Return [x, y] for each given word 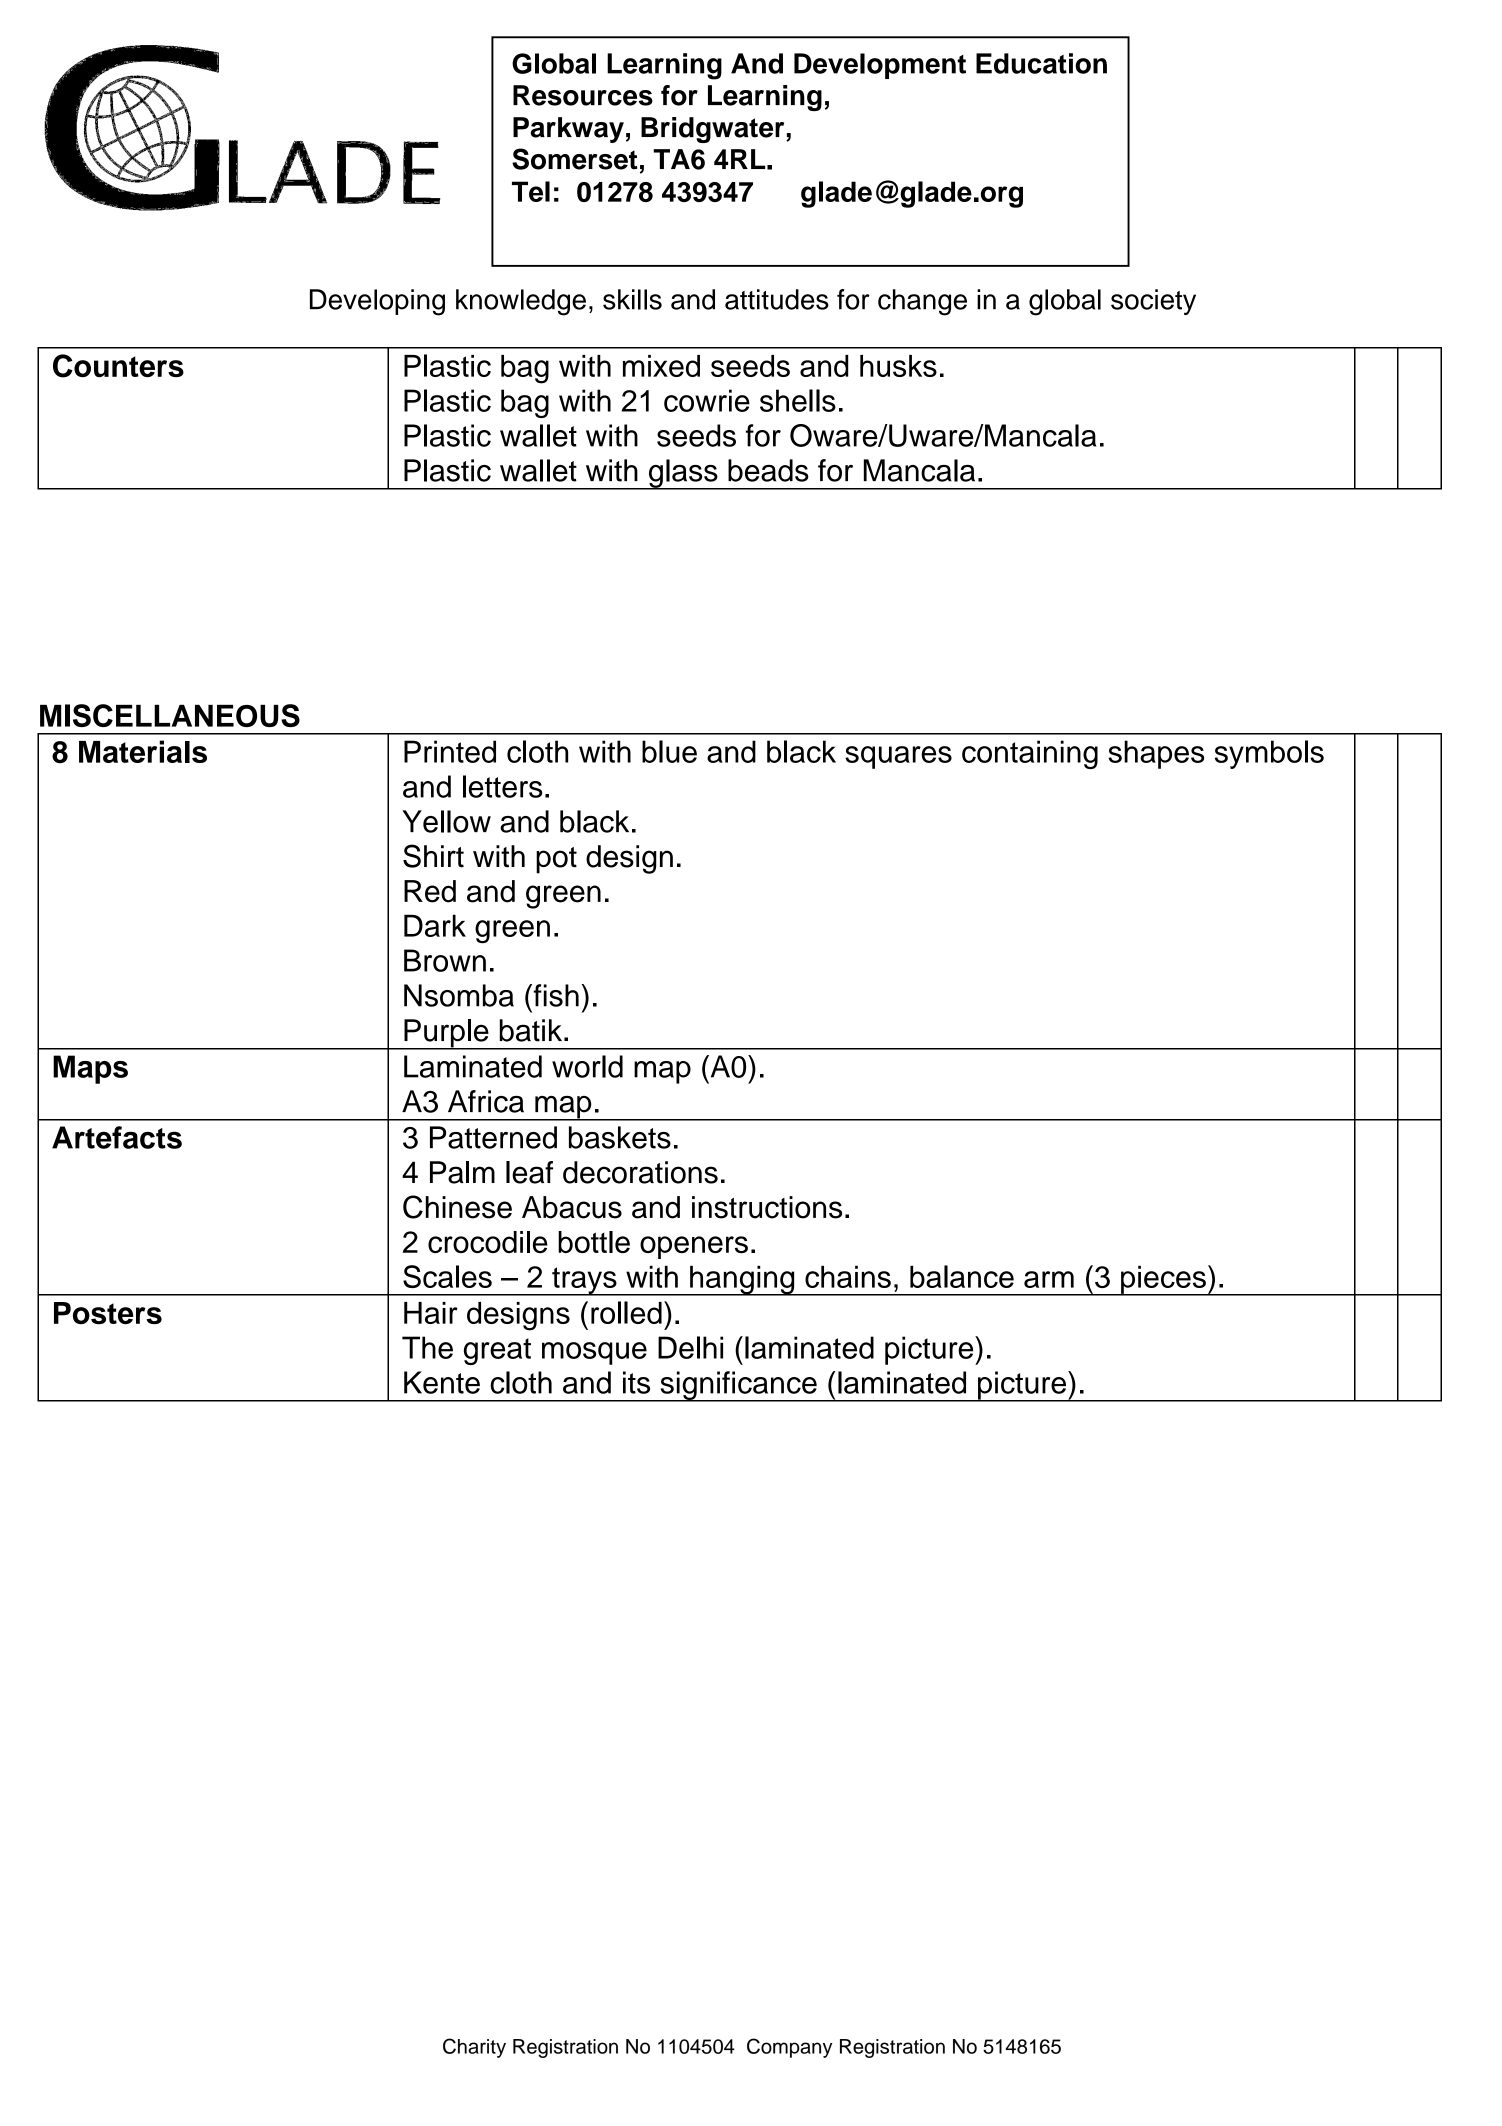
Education [1041, 63]
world [587, 1066]
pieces [1163, 1281]
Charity [474, 2048]
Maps [90, 1069]
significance [738, 1386]
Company [789, 2048]
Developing [377, 302]
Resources [583, 95]
